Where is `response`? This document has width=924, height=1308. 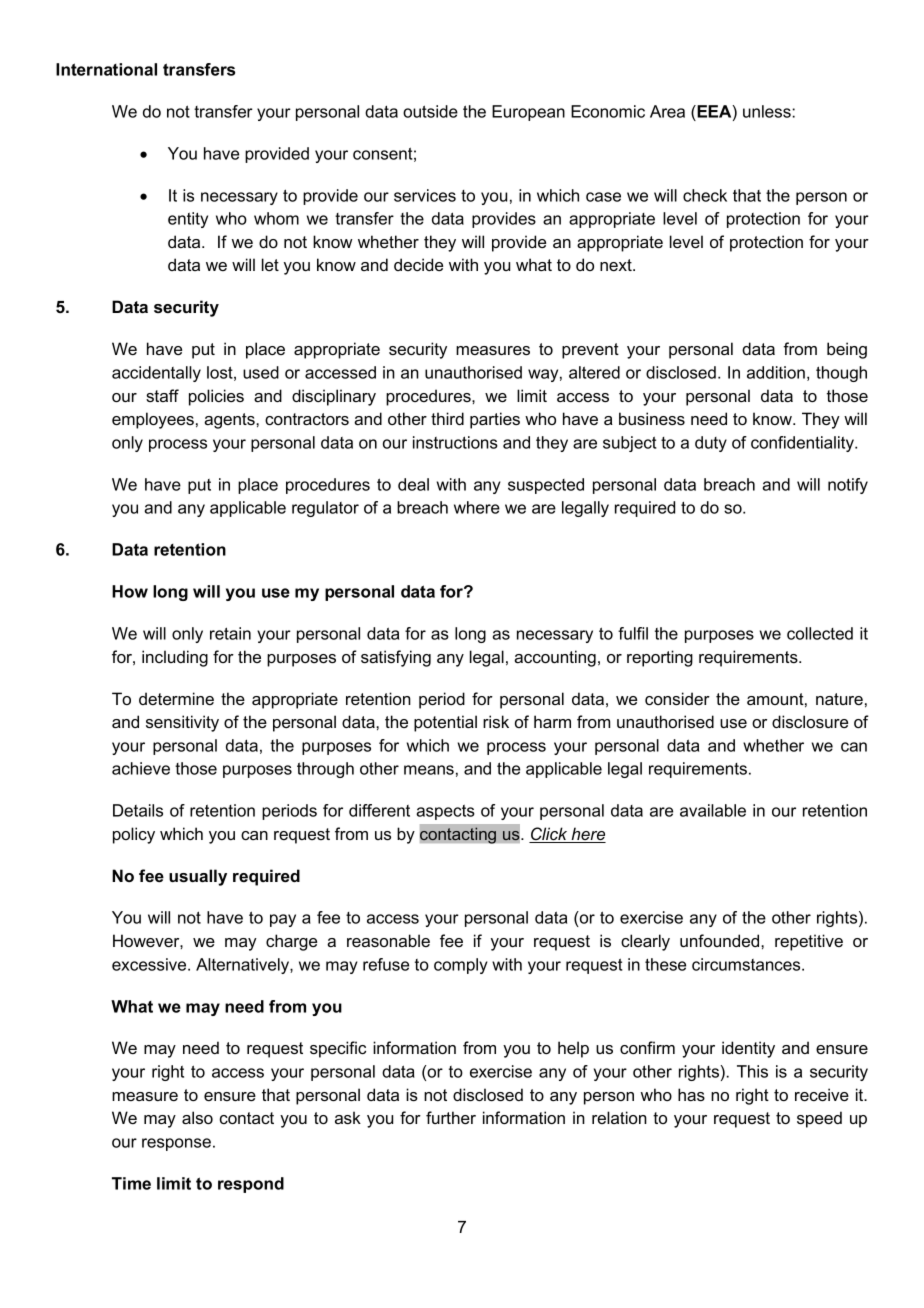 response is located at coordinates (176, 1144).
